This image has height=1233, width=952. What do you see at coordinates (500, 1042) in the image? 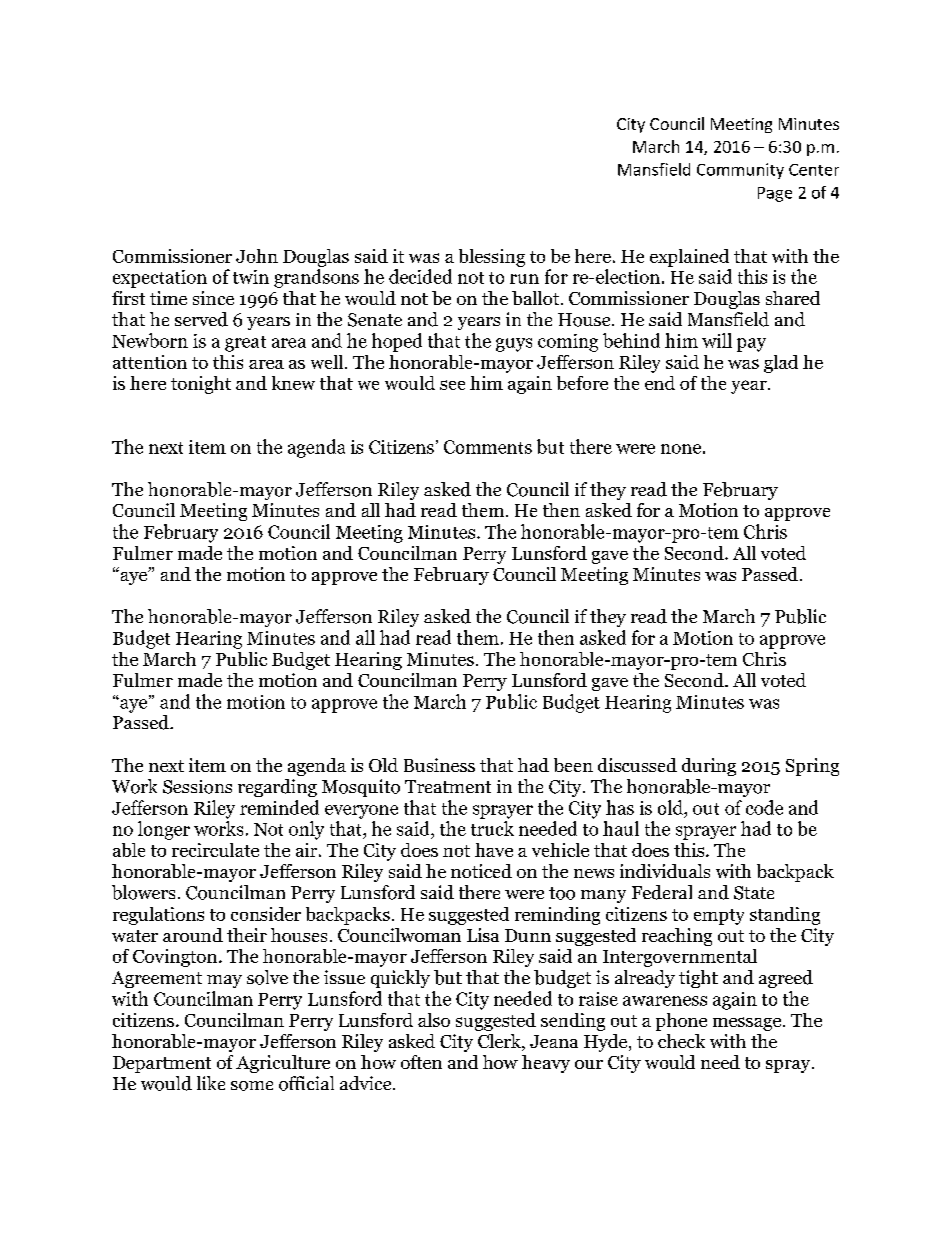
I see `Clerk` at bounding box center [500, 1042].
